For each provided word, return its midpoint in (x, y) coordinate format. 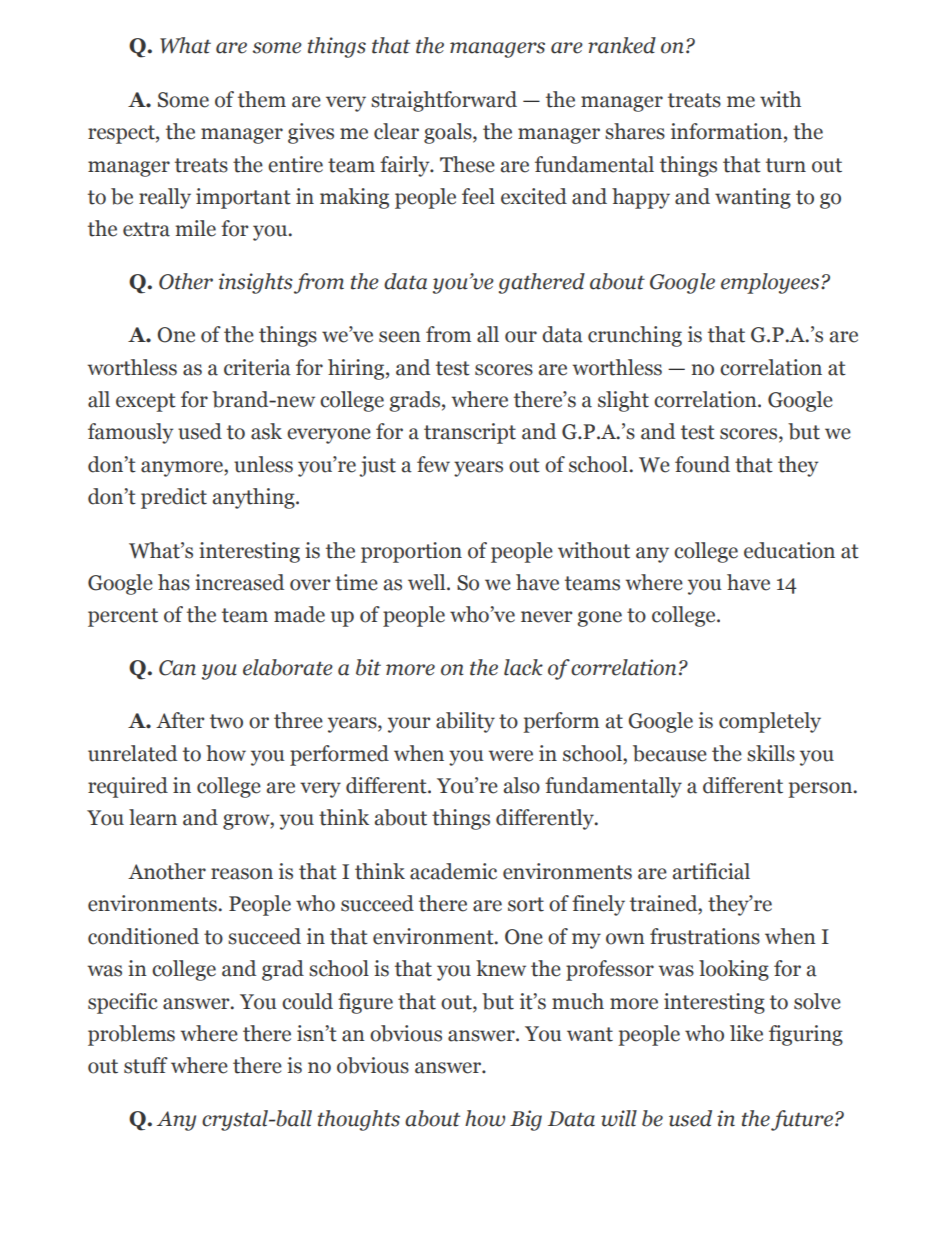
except (146, 402)
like (746, 1033)
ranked (622, 45)
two (226, 721)
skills (771, 753)
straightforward (444, 101)
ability (465, 722)
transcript (470, 433)
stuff (146, 1065)
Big (526, 1120)
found (702, 464)
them (262, 99)
